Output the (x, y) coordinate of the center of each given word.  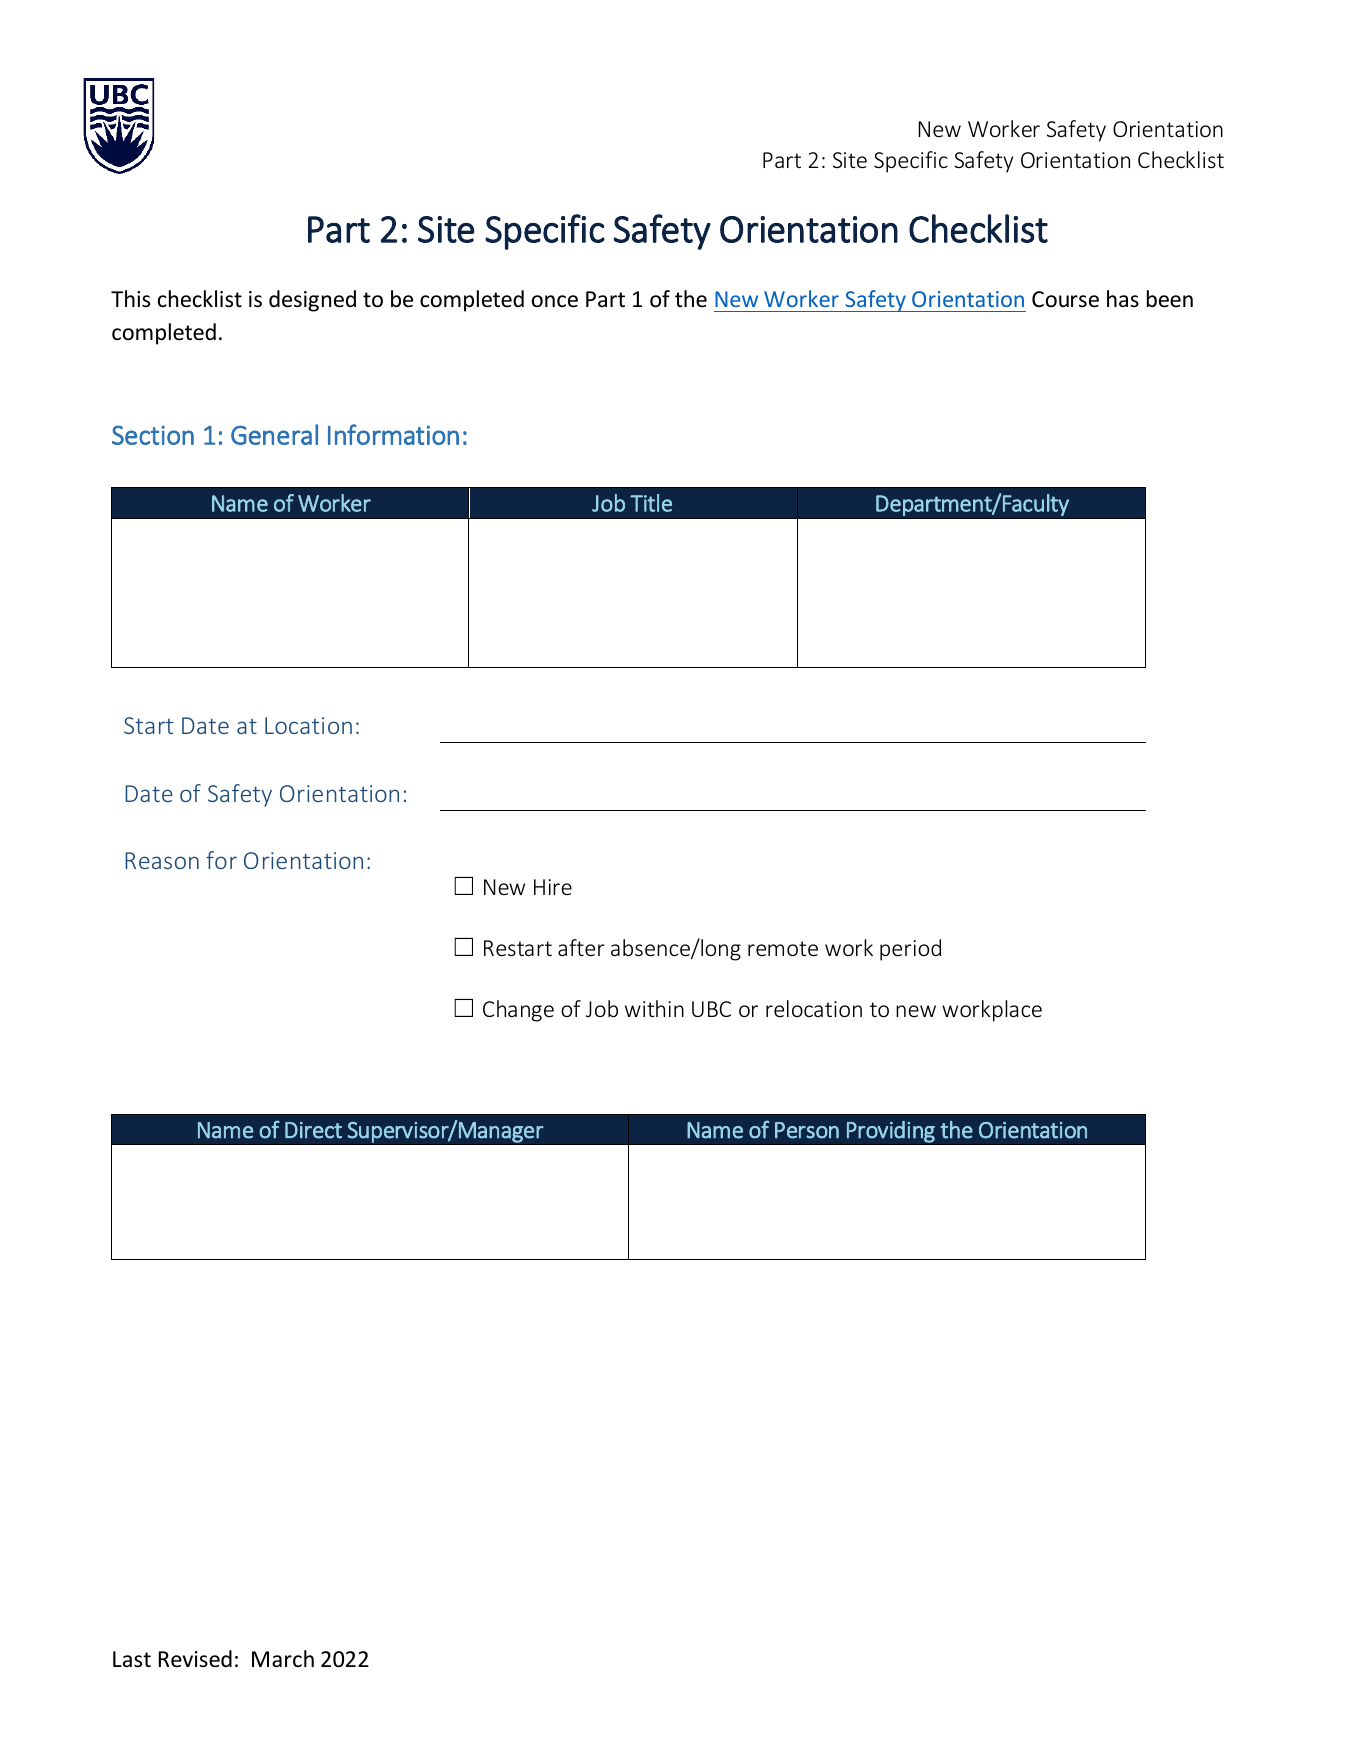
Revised (195, 1659)
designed (312, 301)
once (555, 301)
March (283, 1659)
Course (1065, 299)
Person (807, 1130)
